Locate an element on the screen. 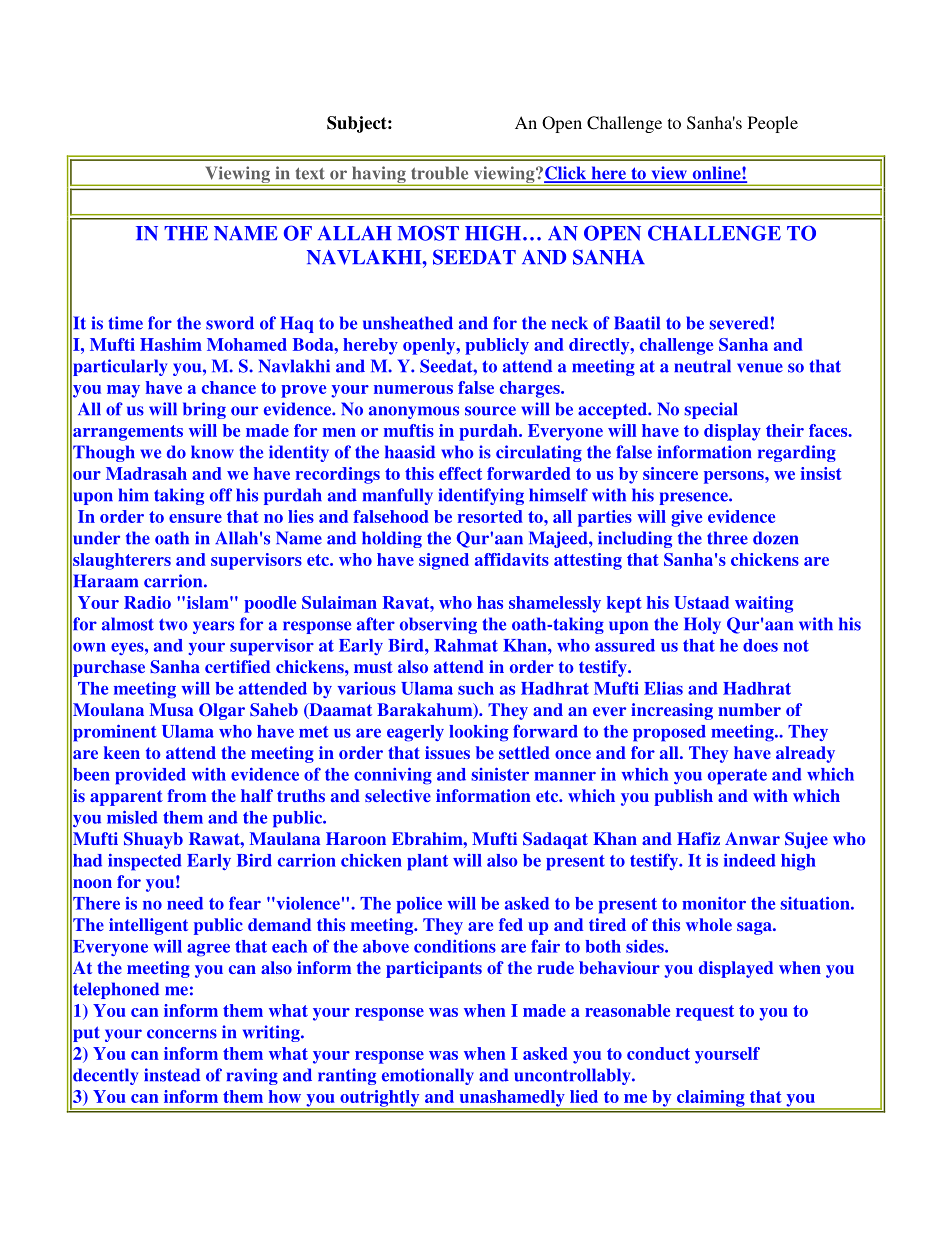 This screenshot has width=952, height=1233. emotionally is located at coordinates (428, 1076).
